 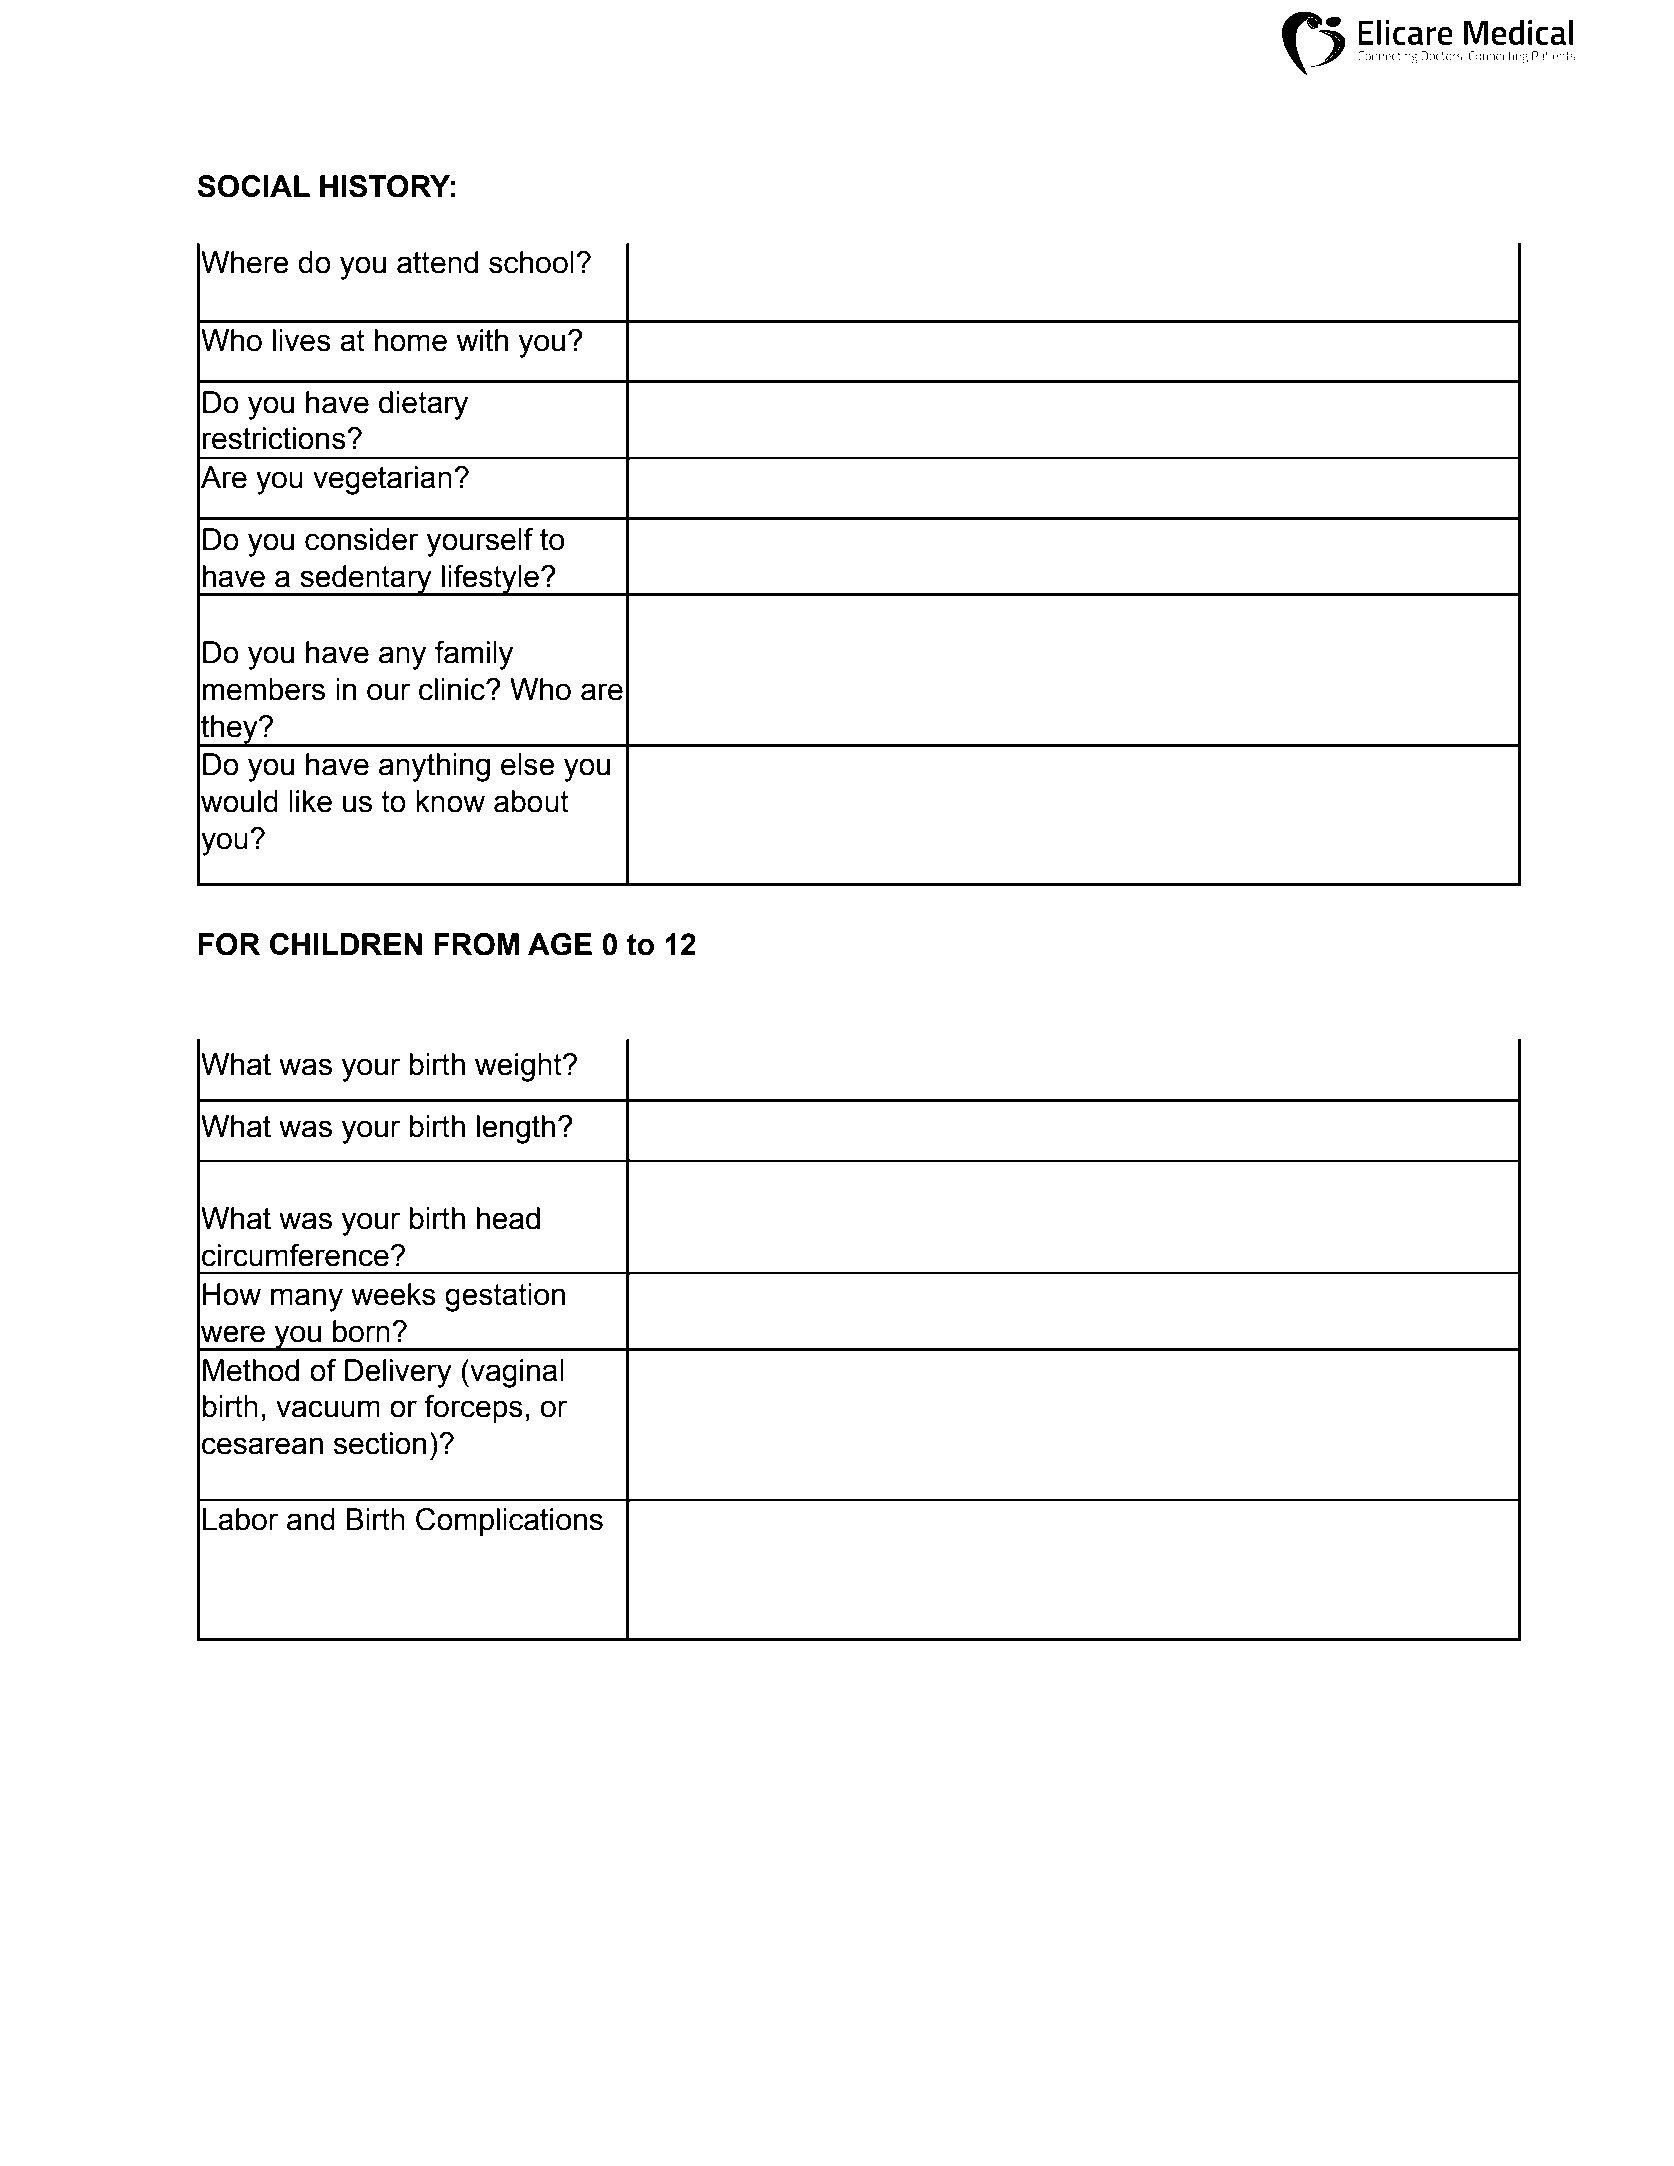 What do you see at coordinates (380, 1443) in the image?
I see `section` at bounding box center [380, 1443].
